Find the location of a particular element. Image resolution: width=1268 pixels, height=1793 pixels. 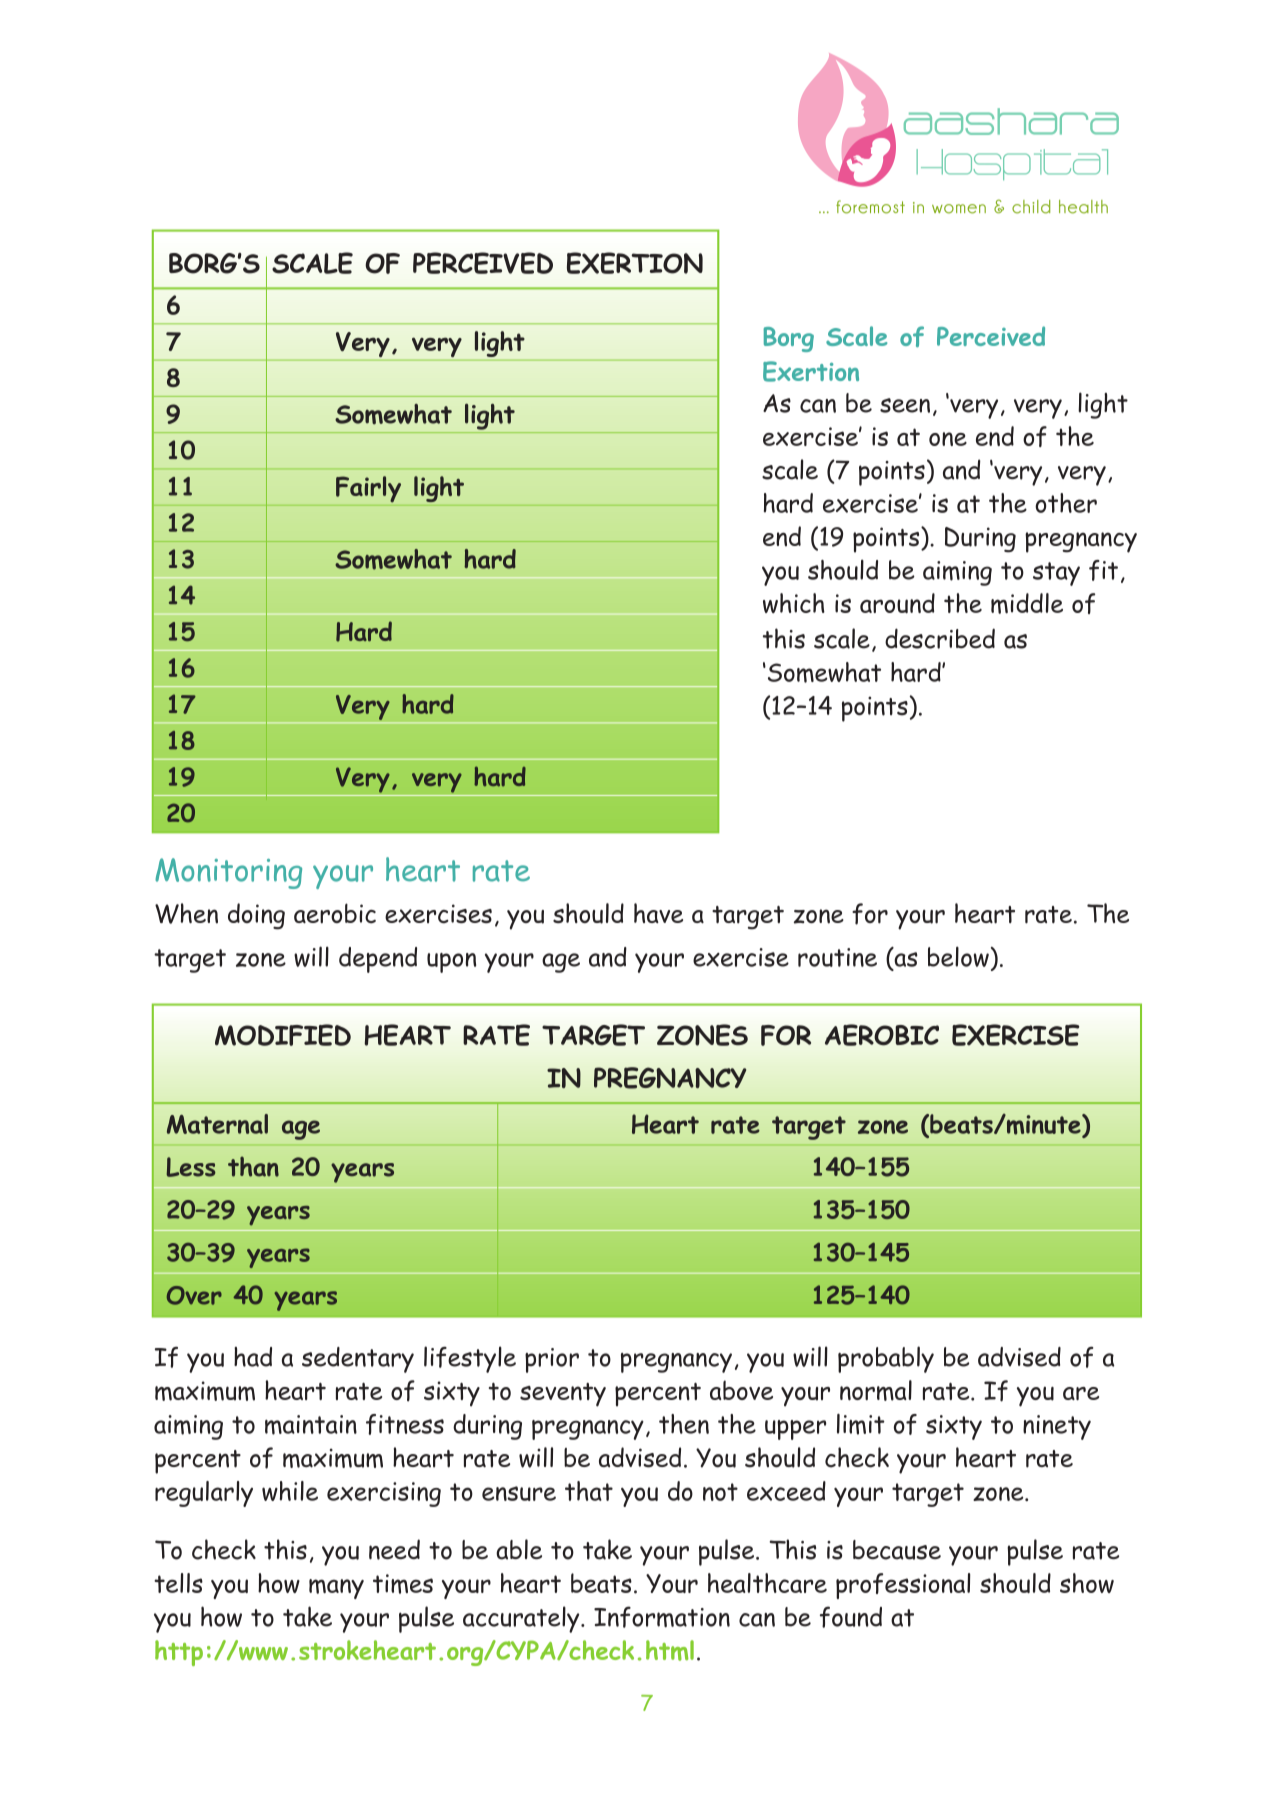

doing is located at coordinates (256, 916).
